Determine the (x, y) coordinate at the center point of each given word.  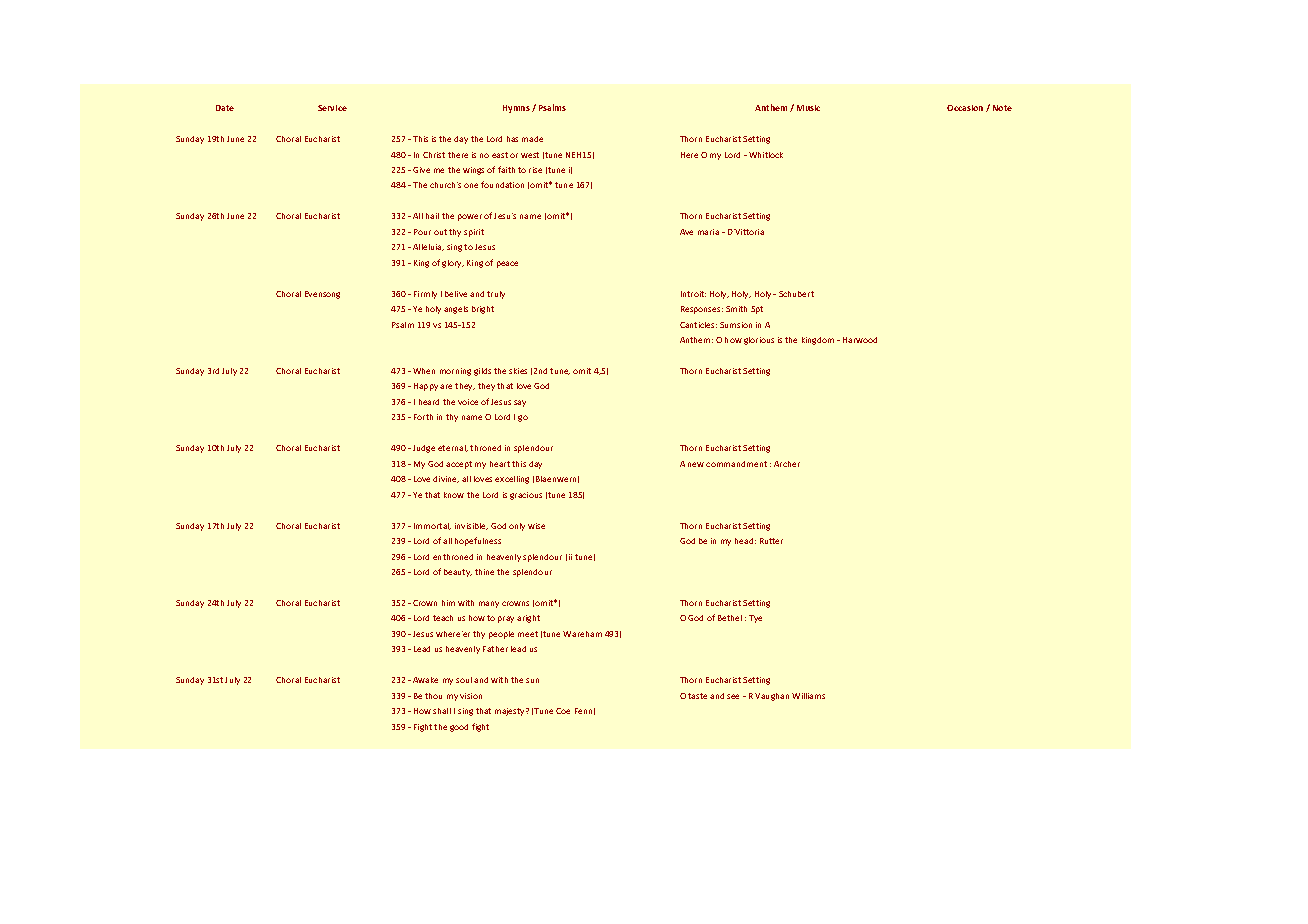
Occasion (965, 108)
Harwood (860, 340)
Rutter (771, 541)
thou (433, 696)
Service (332, 108)
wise (536, 526)
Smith (736, 309)
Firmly (425, 295)
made (532, 139)
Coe (563, 711)
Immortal (432, 526)
